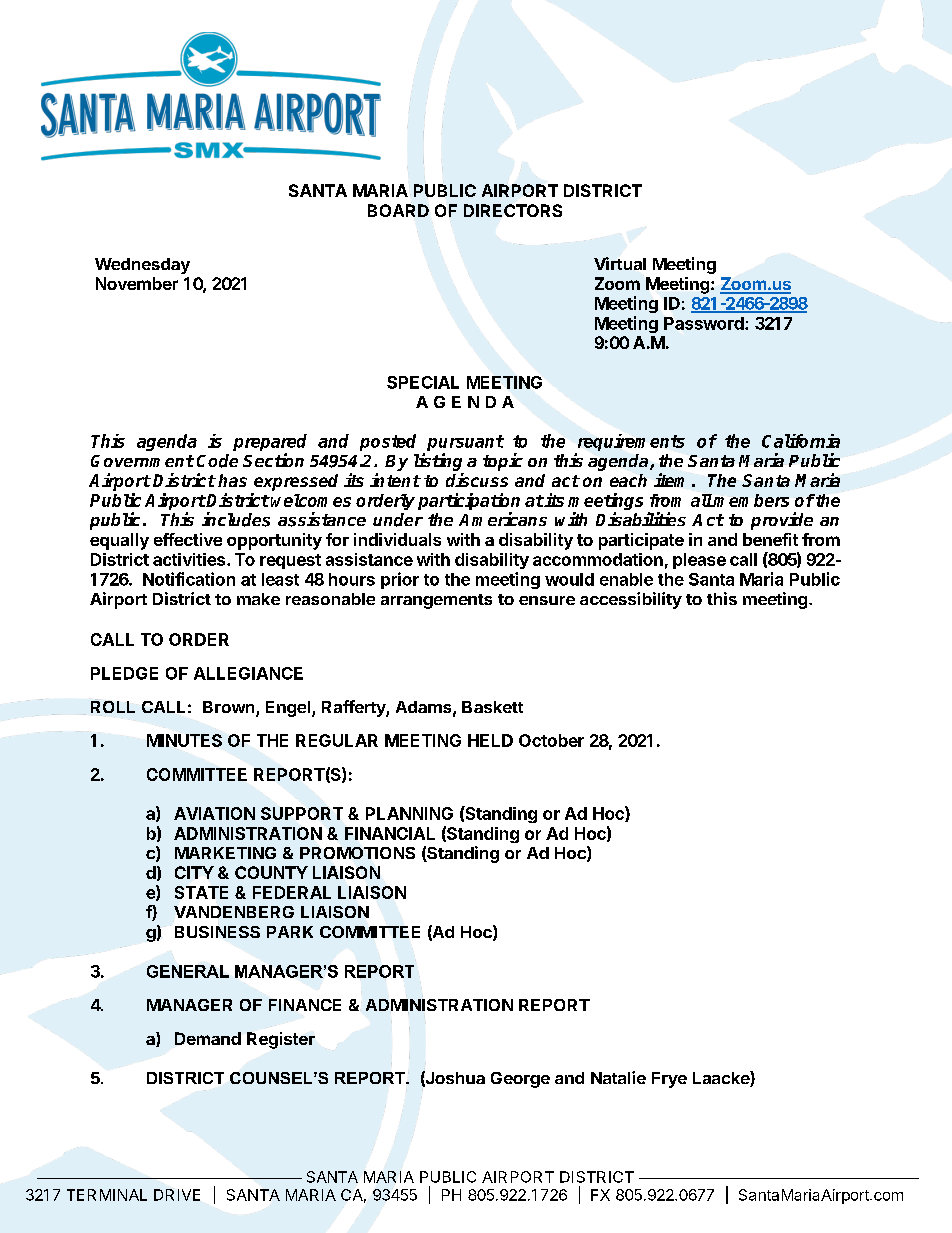  What do you see at coordinates (490, 740) in the document?
I see `HELD` at bounding box center [490, 740].
